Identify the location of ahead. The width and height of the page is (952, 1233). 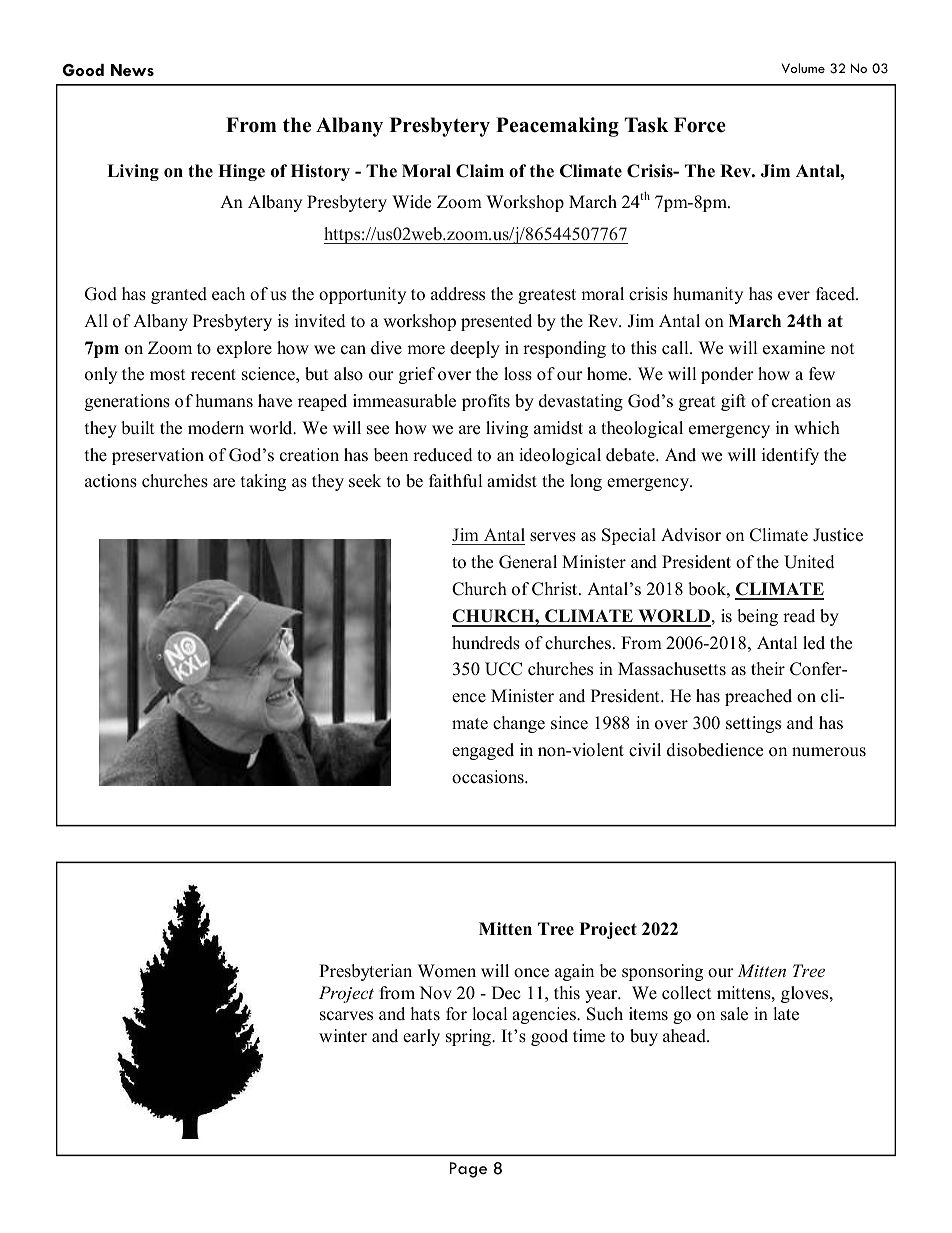
(685, 1036).
